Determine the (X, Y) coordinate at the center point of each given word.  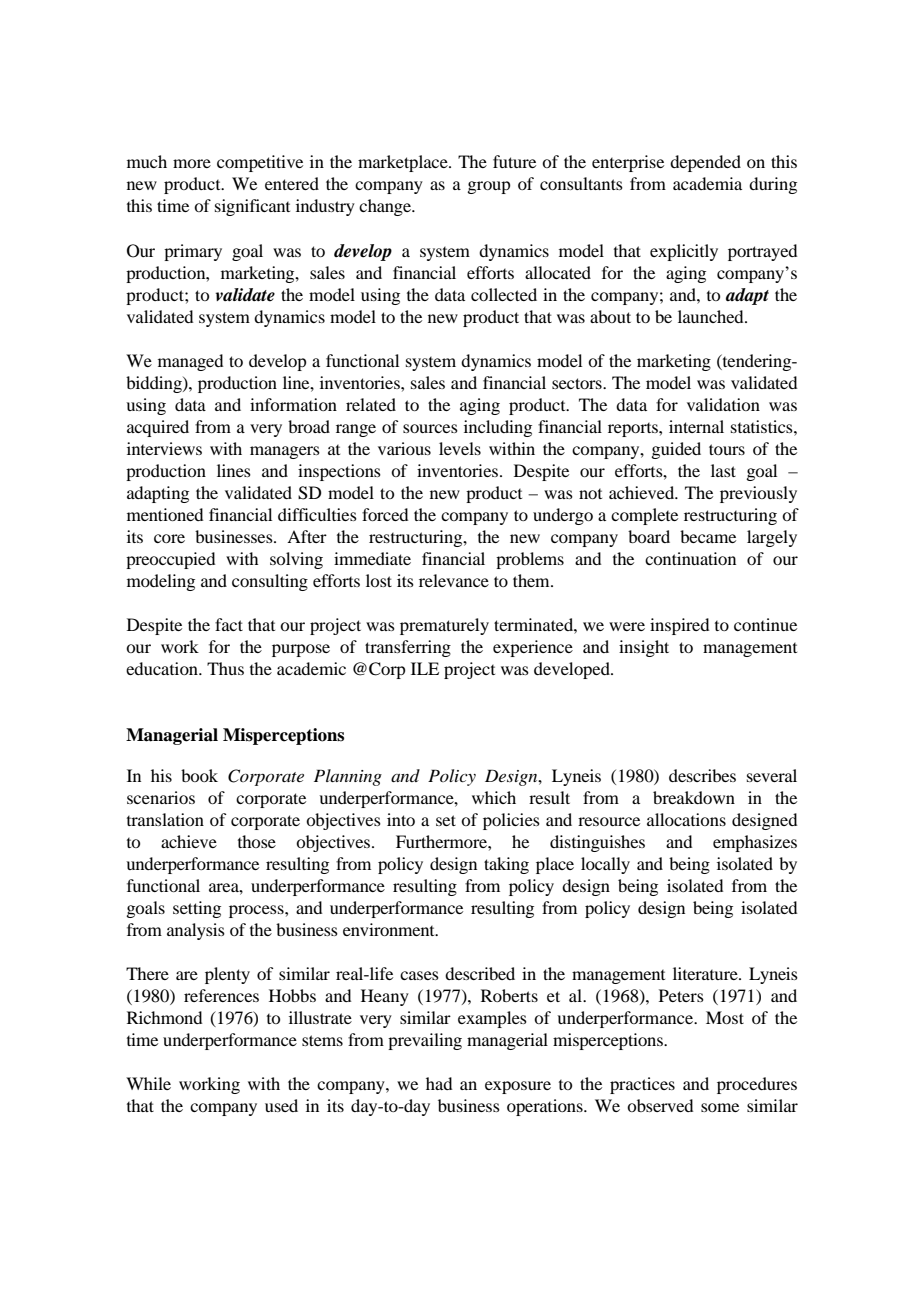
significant (252, 207)
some (720, 1107)
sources (430, 428)
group (488, 187)
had (439, 1083)
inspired (679, 626)
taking (506, 865)
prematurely (444, 626)
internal (696, 426)
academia (707, 183)
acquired (158, 428)
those (257, 841)
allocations (686, 819)
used (281, 1105)
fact (229, 624)
